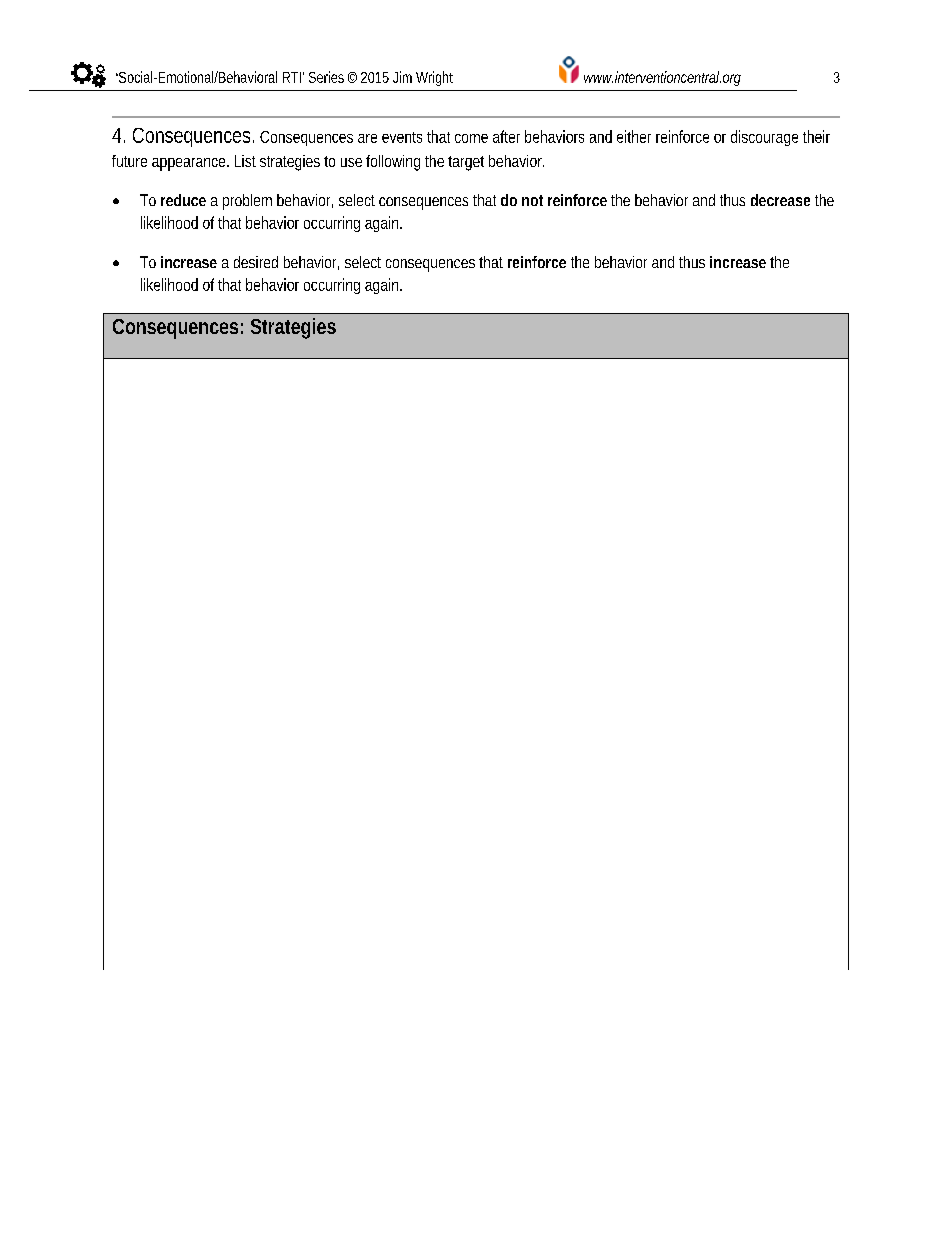 The height and width of the image is (1233, 952). What do you see at coordinates (247, 202) in the image?
I see `problem` at bounding box center [247, 202].
